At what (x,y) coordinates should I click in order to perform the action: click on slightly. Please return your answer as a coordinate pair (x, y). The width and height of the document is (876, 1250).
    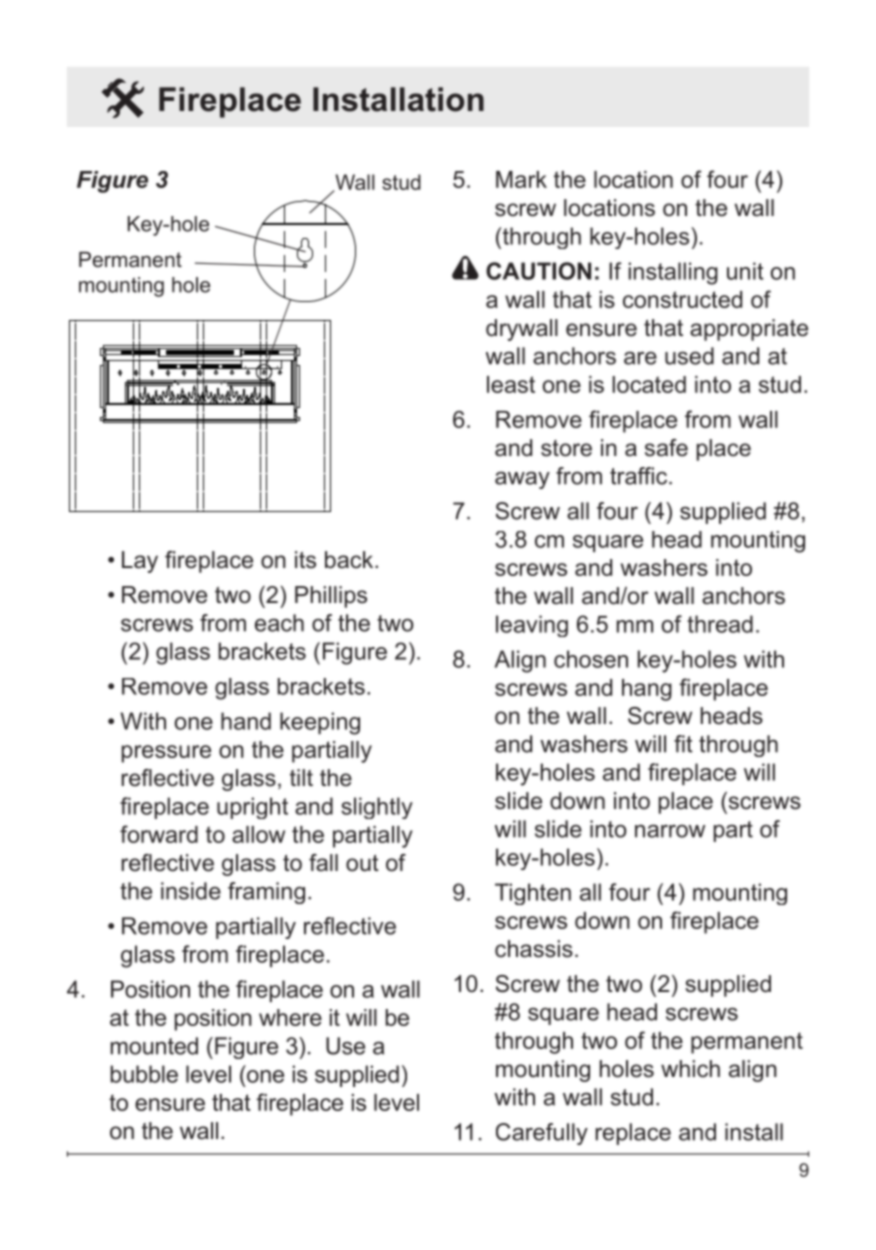
    Looking at the image, I should click on (377, 808).
